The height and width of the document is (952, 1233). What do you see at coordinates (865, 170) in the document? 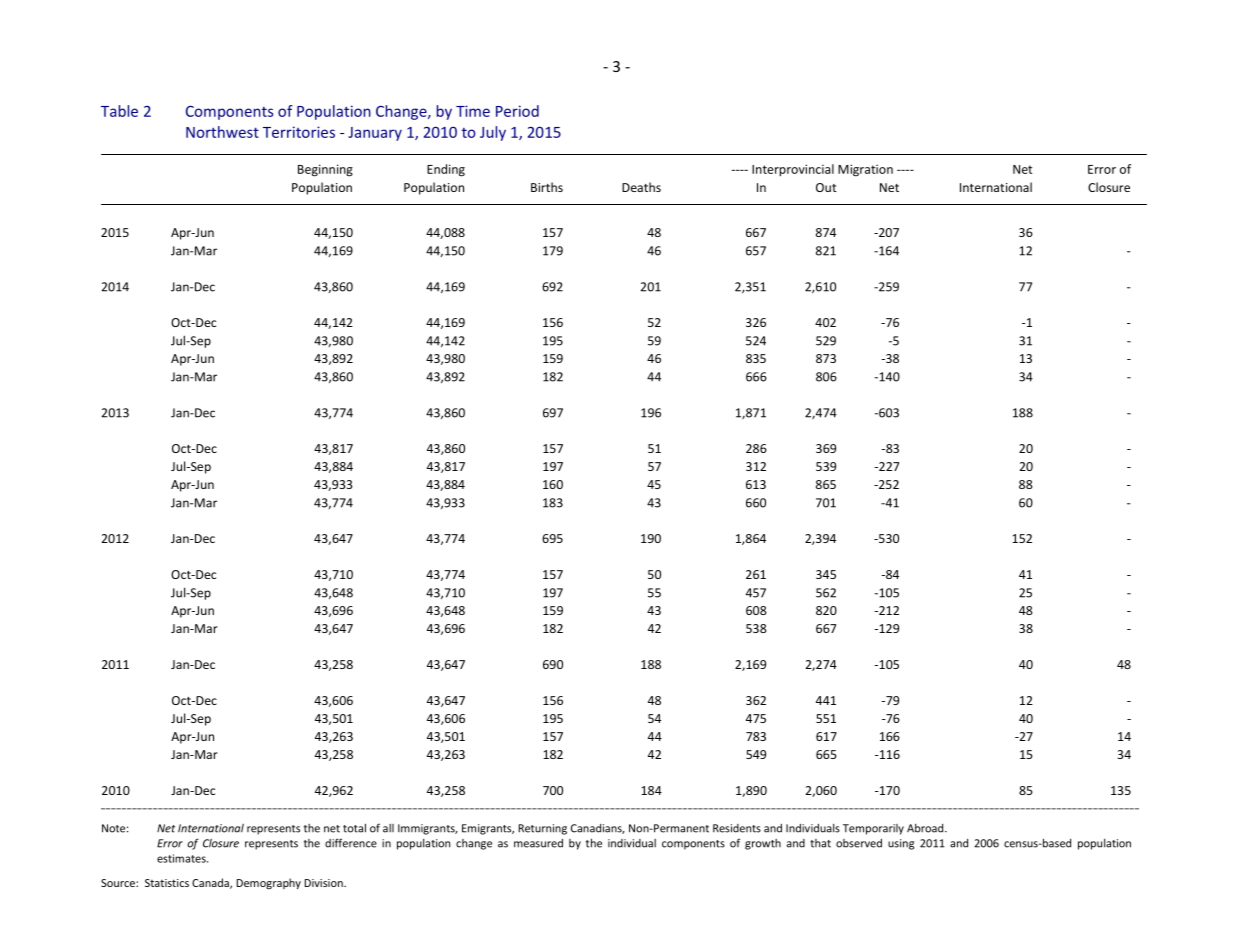
I see `Migration` at bounding box center [865, 170].
